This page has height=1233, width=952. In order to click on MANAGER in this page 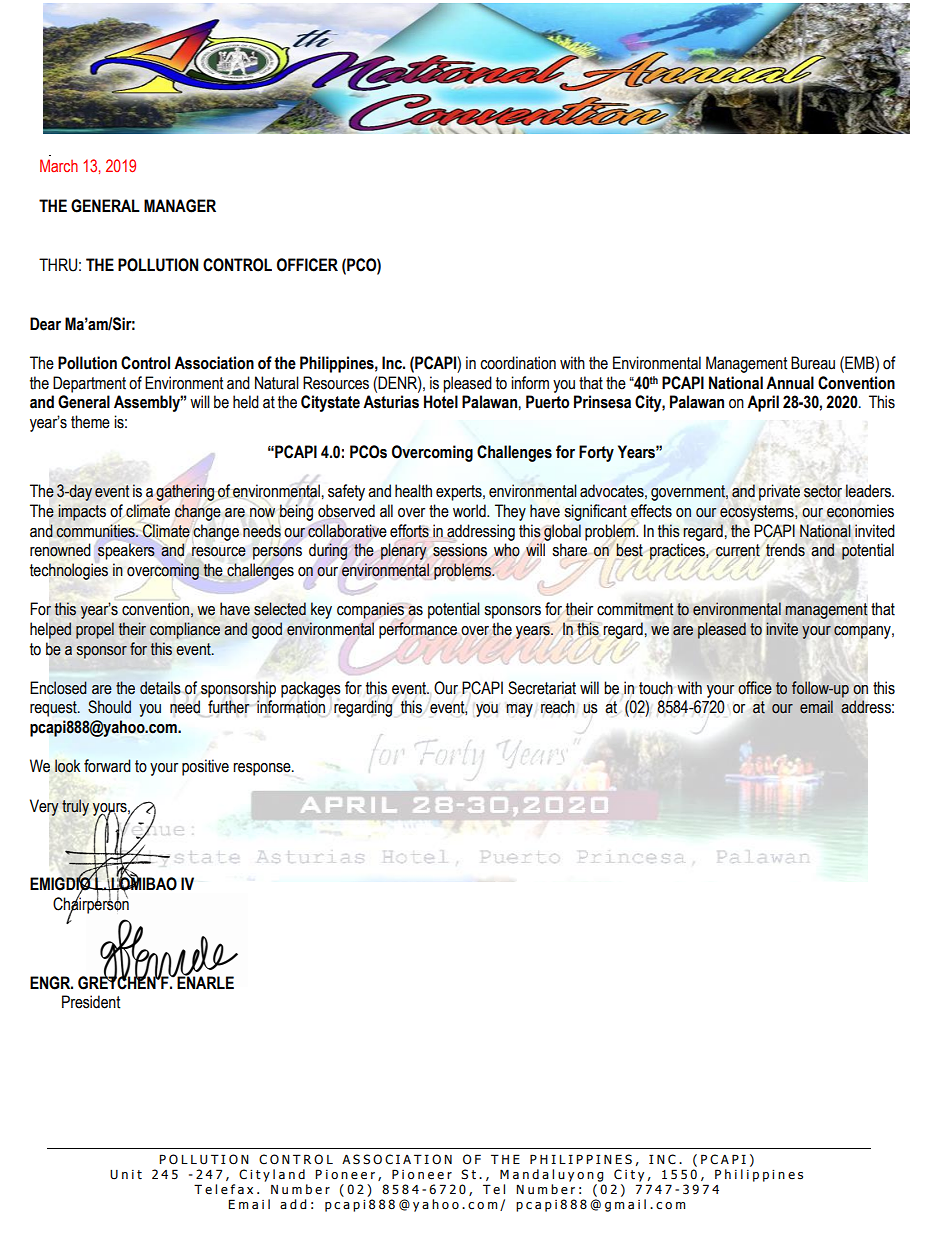, I will do `click(180, 206)`.
